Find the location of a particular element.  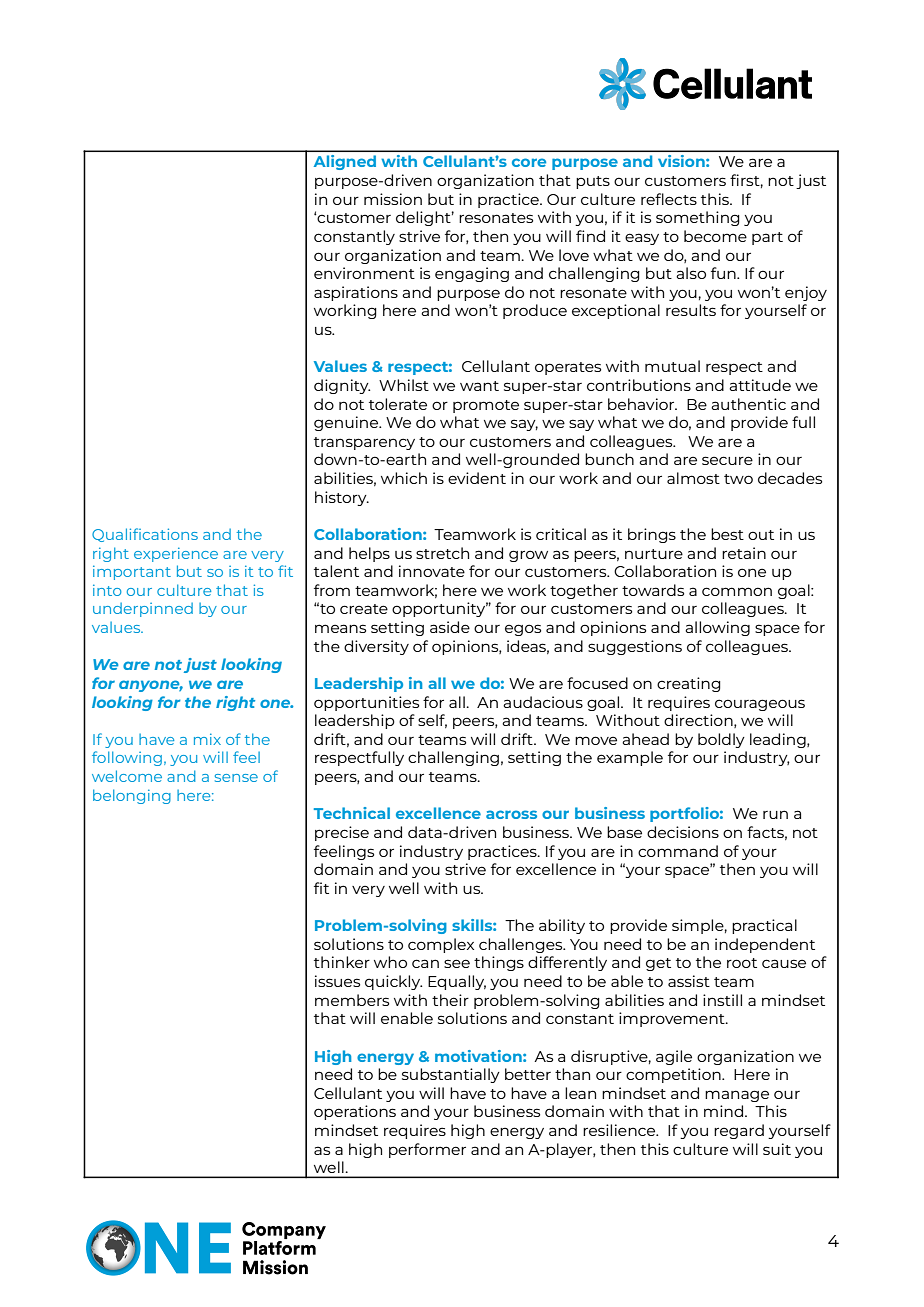

stretch is located at coordinates (442, 553).
